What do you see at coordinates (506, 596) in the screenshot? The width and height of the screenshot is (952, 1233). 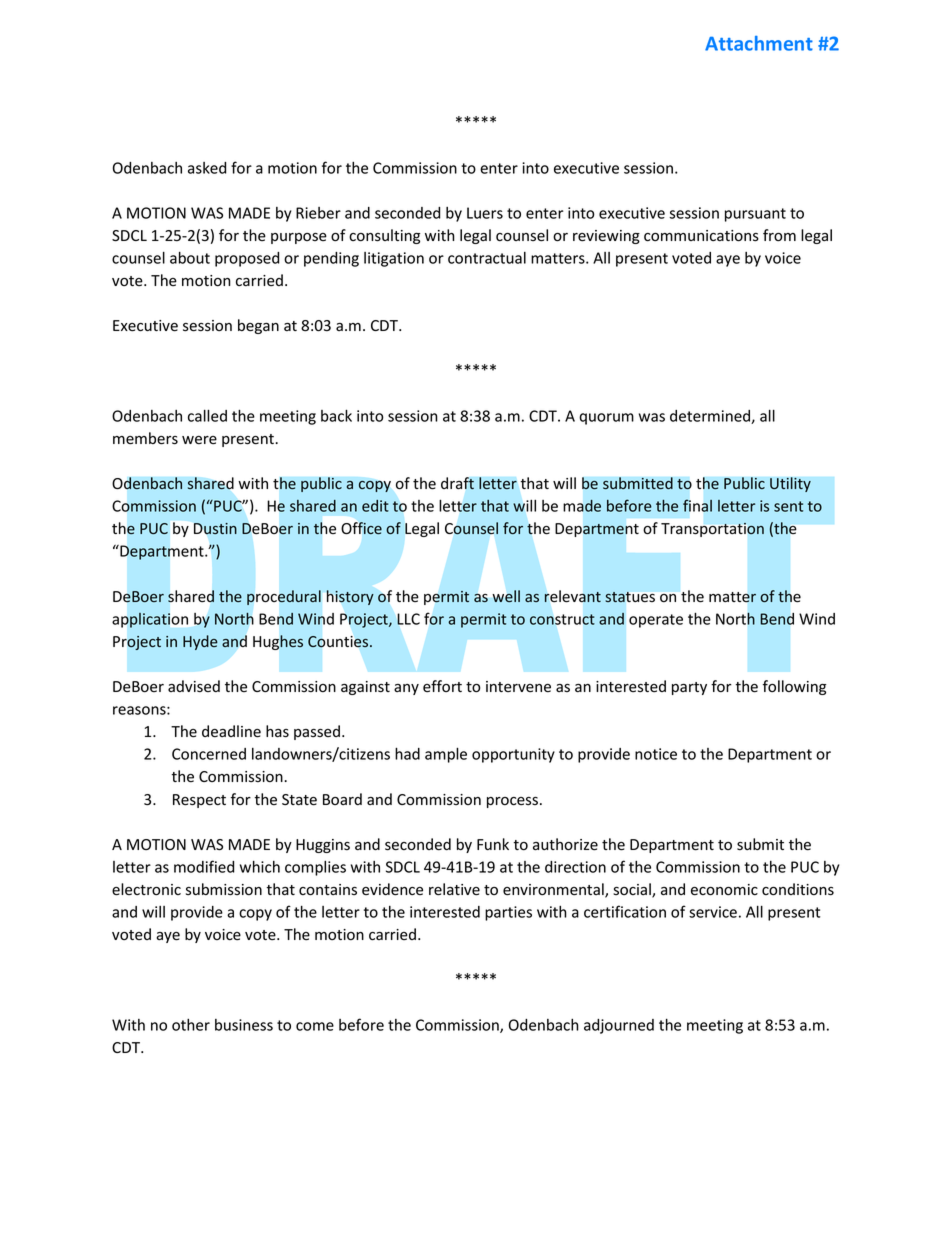 I see `well` at bounding box center [506, 596].
